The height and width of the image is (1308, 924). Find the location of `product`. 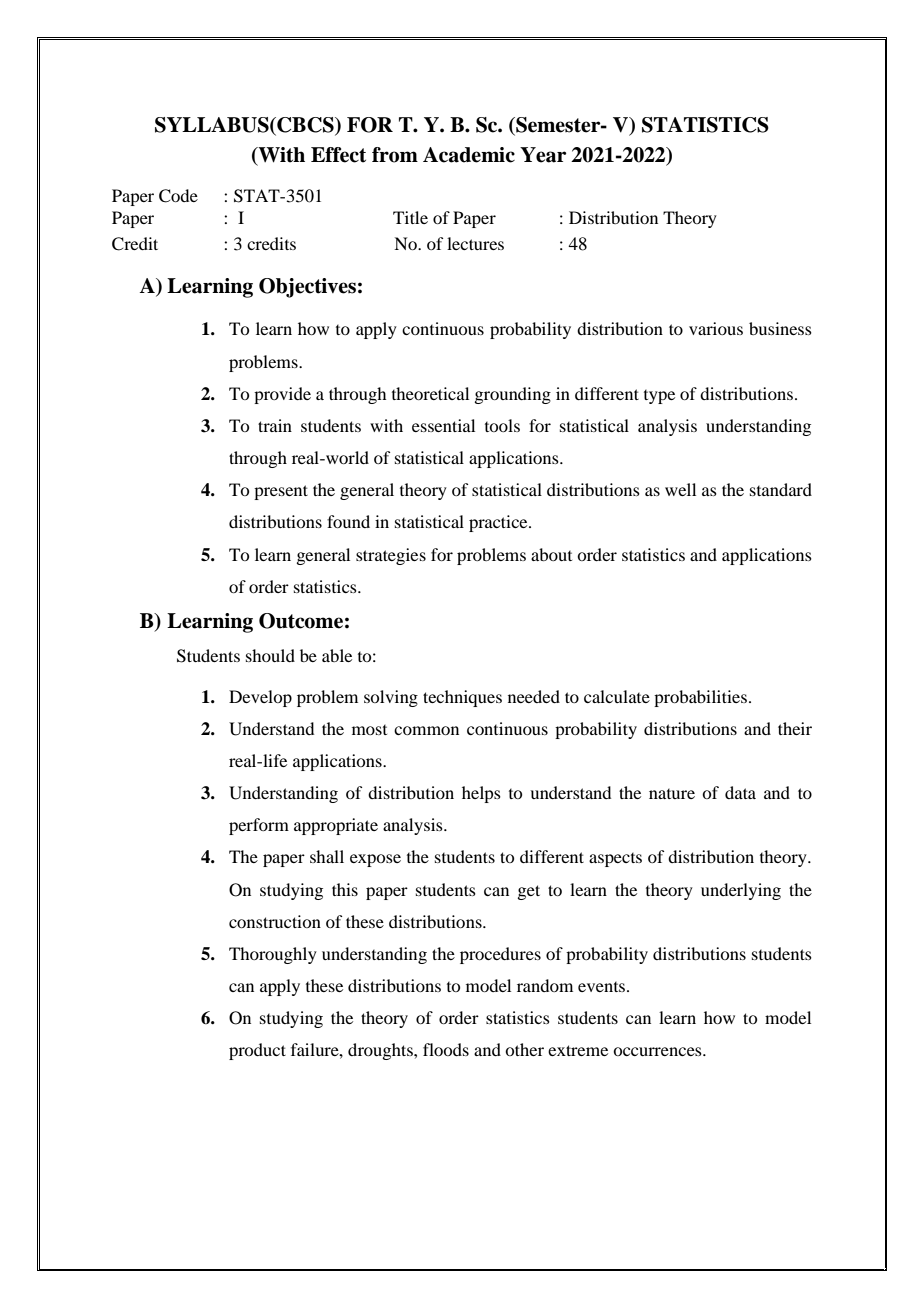

product is located at coordinates (257, 1051).
